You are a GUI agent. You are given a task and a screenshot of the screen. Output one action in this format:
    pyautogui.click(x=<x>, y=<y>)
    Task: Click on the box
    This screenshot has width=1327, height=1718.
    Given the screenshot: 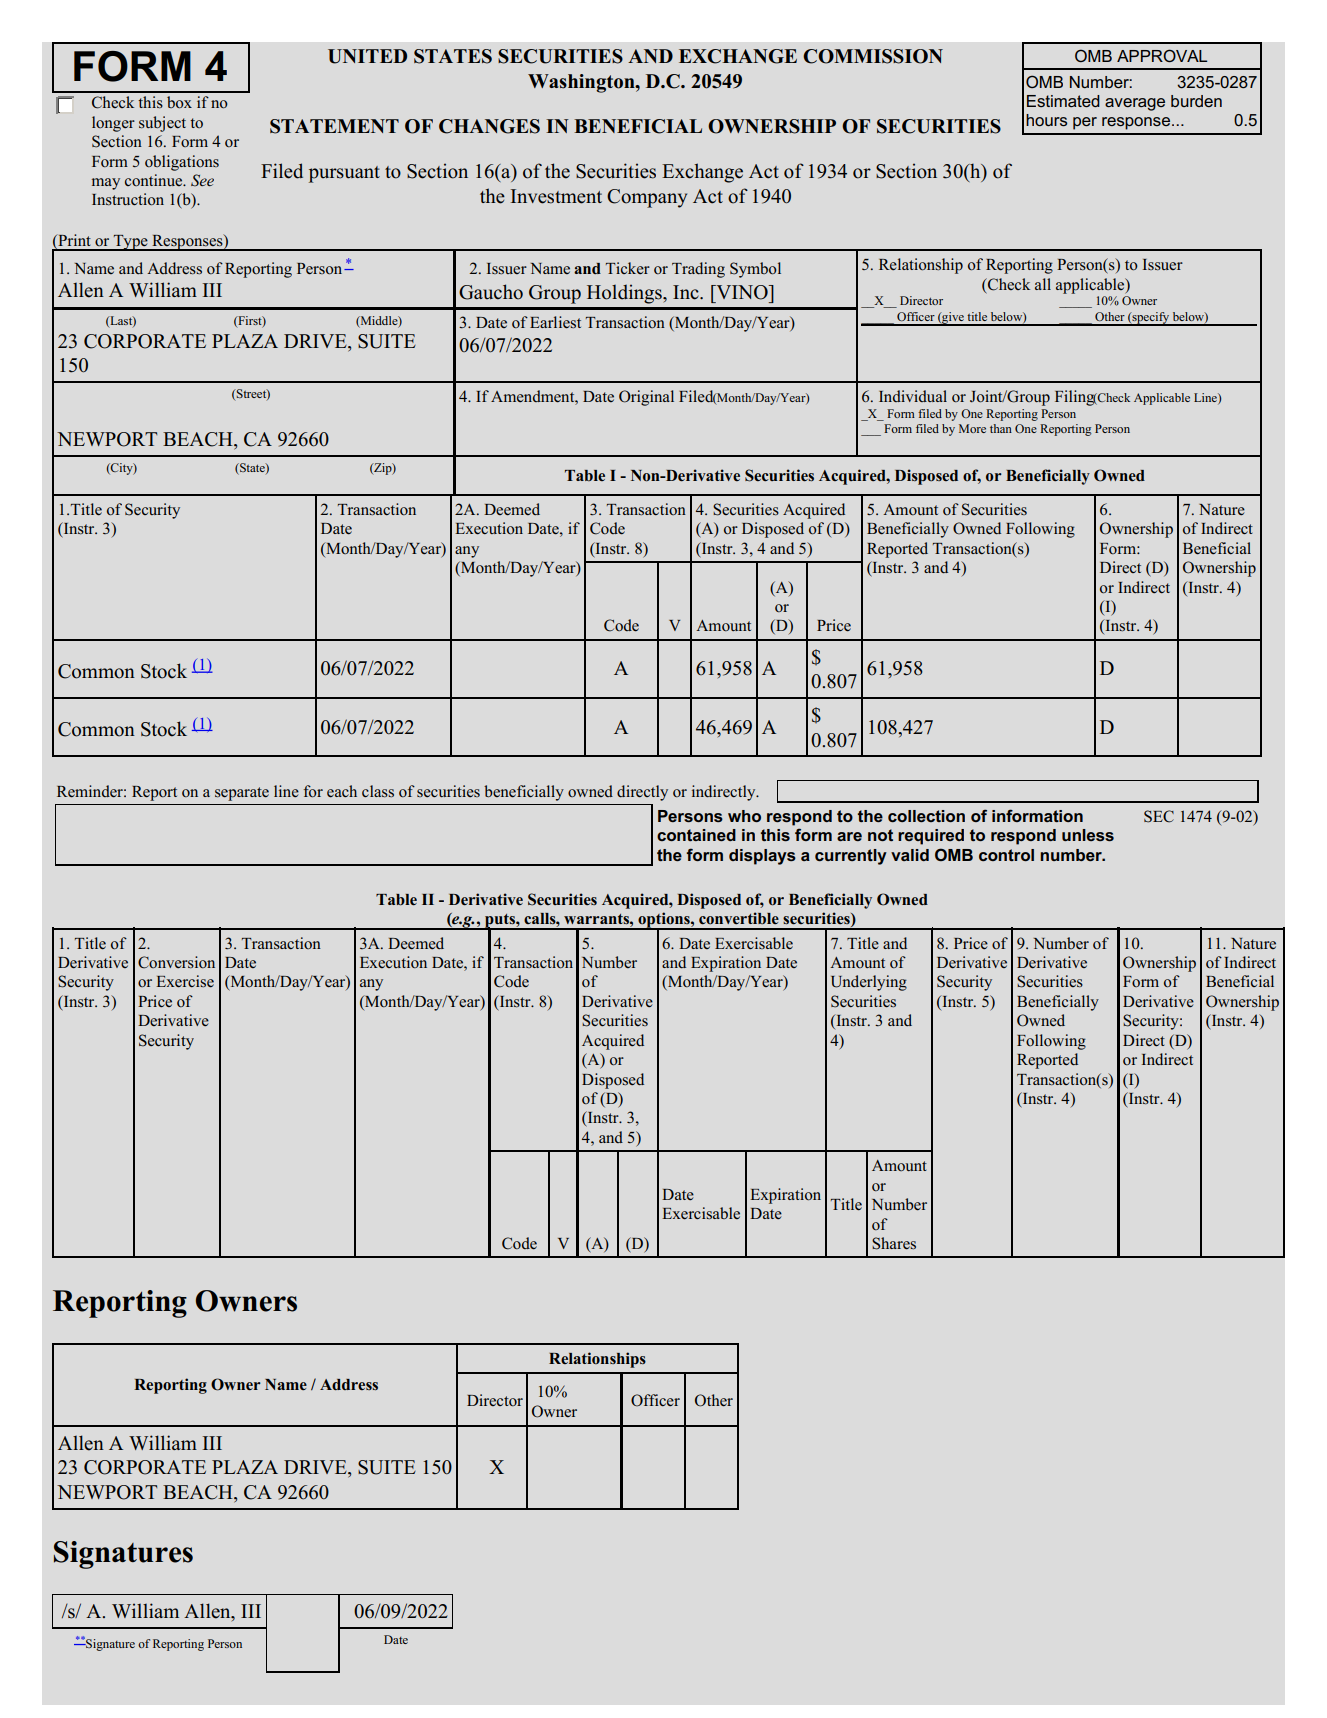 What is the action you would take?
    pyautogui.click(x=179, y=102)
